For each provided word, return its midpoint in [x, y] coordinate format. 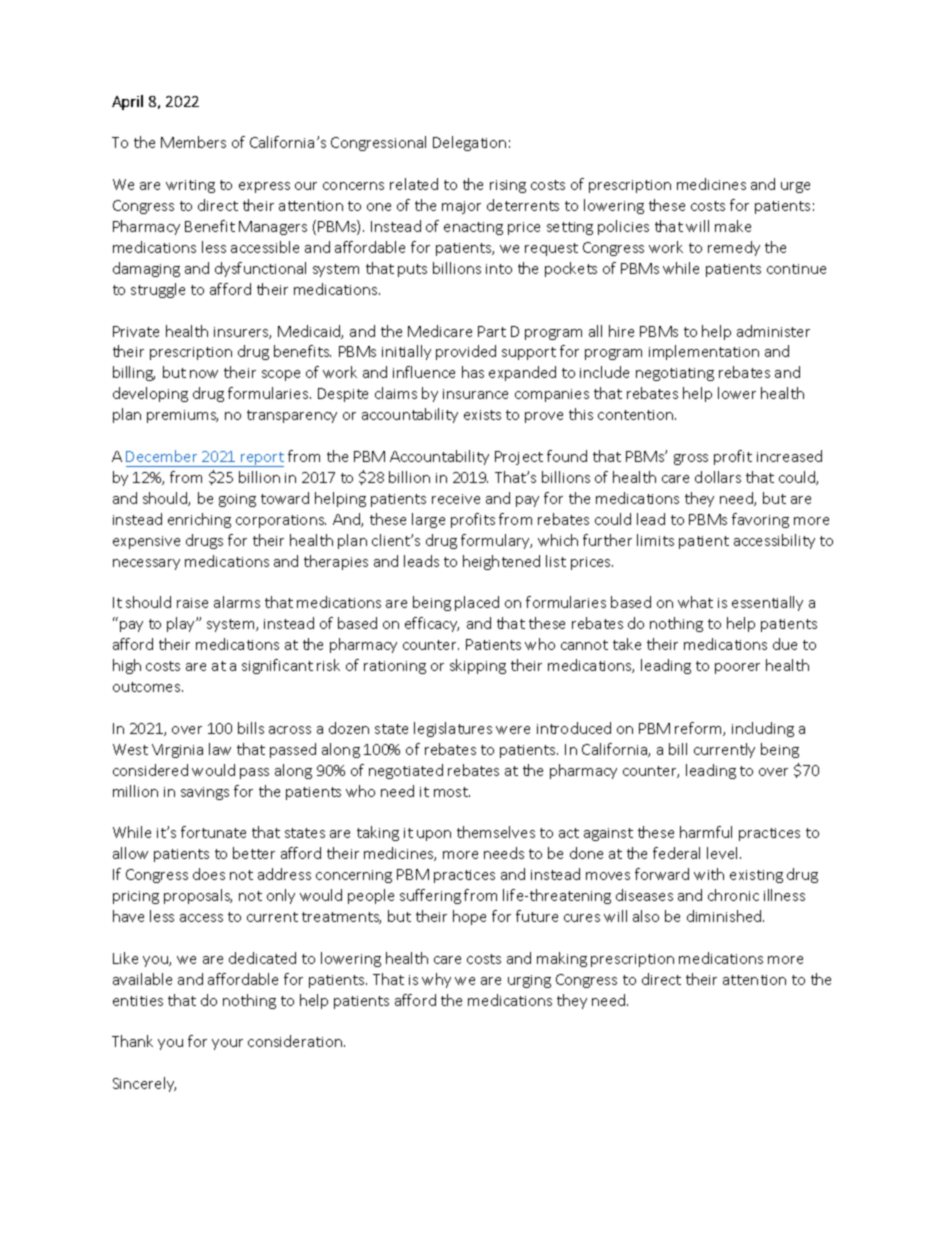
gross [691, 459]
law [220, 749]
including [763, 729]
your [227, 1044]
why [436, 980]
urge [795, 187]
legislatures [453, 729]
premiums [182, 416]
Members [193, 142]
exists [482, 415]
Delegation [469, 143]
